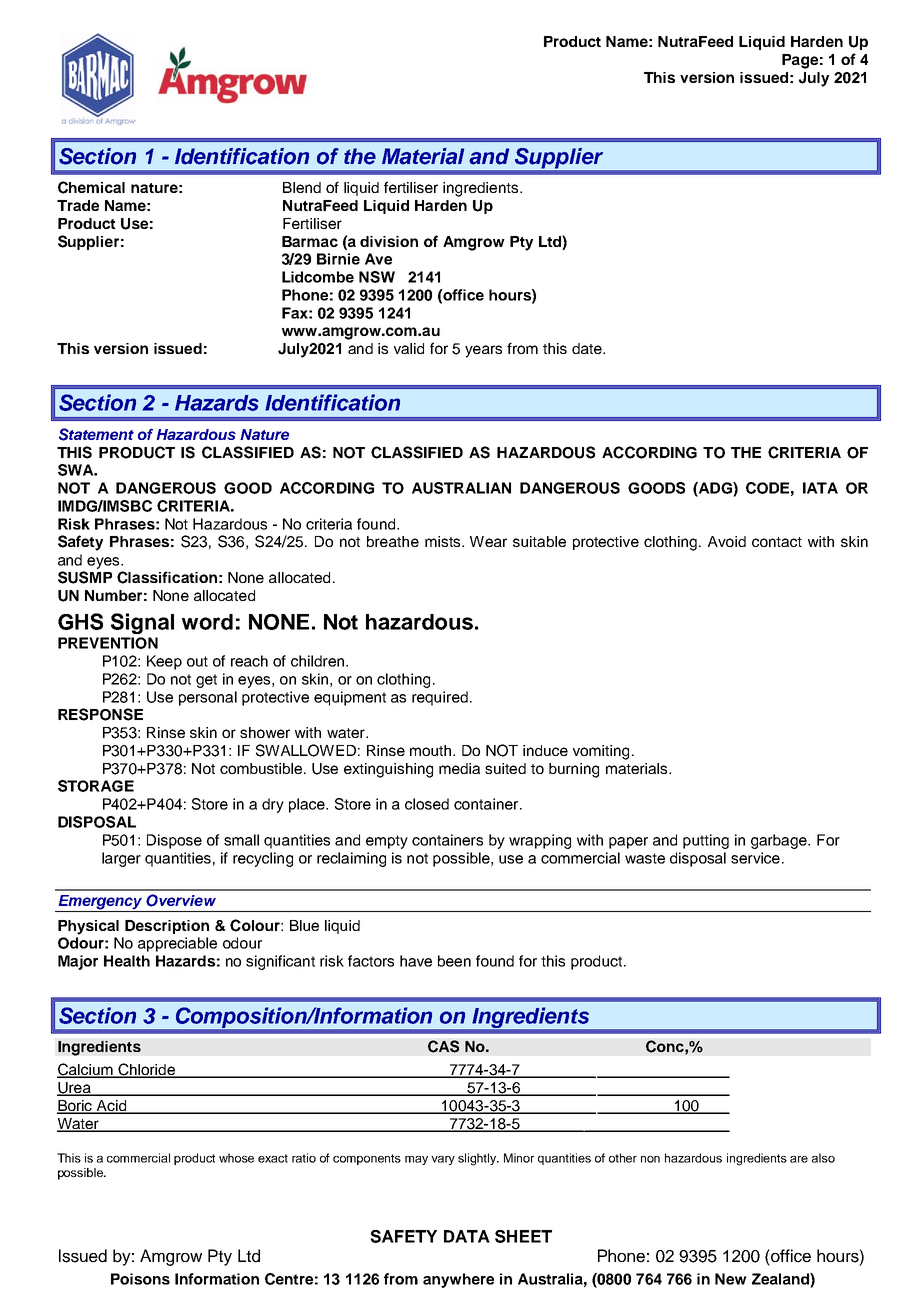 This image has height=1308, width=924. Describe the element at coordinates (91, 187) in the image. I see `Chemical` at that location.
